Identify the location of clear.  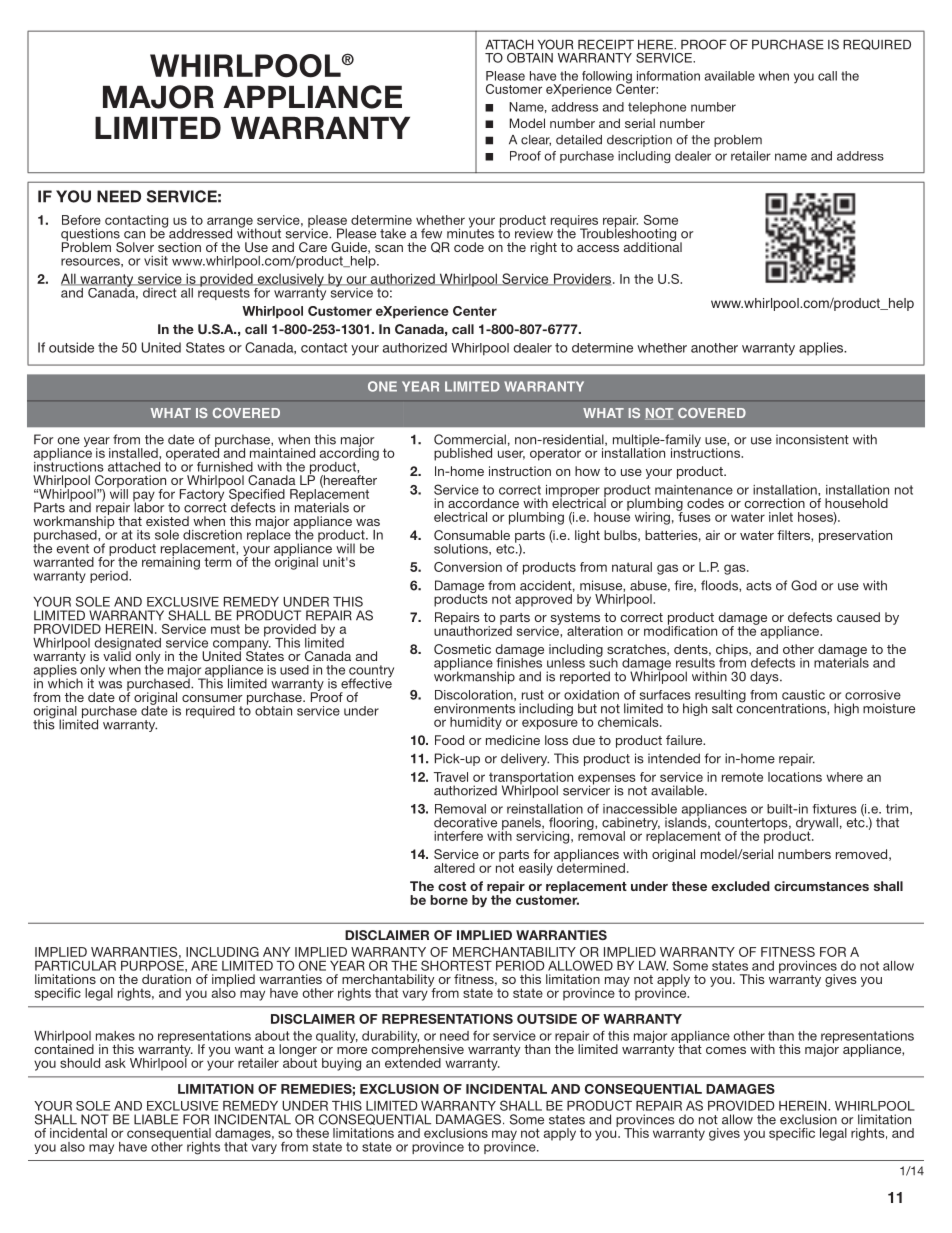
(536, 140).
